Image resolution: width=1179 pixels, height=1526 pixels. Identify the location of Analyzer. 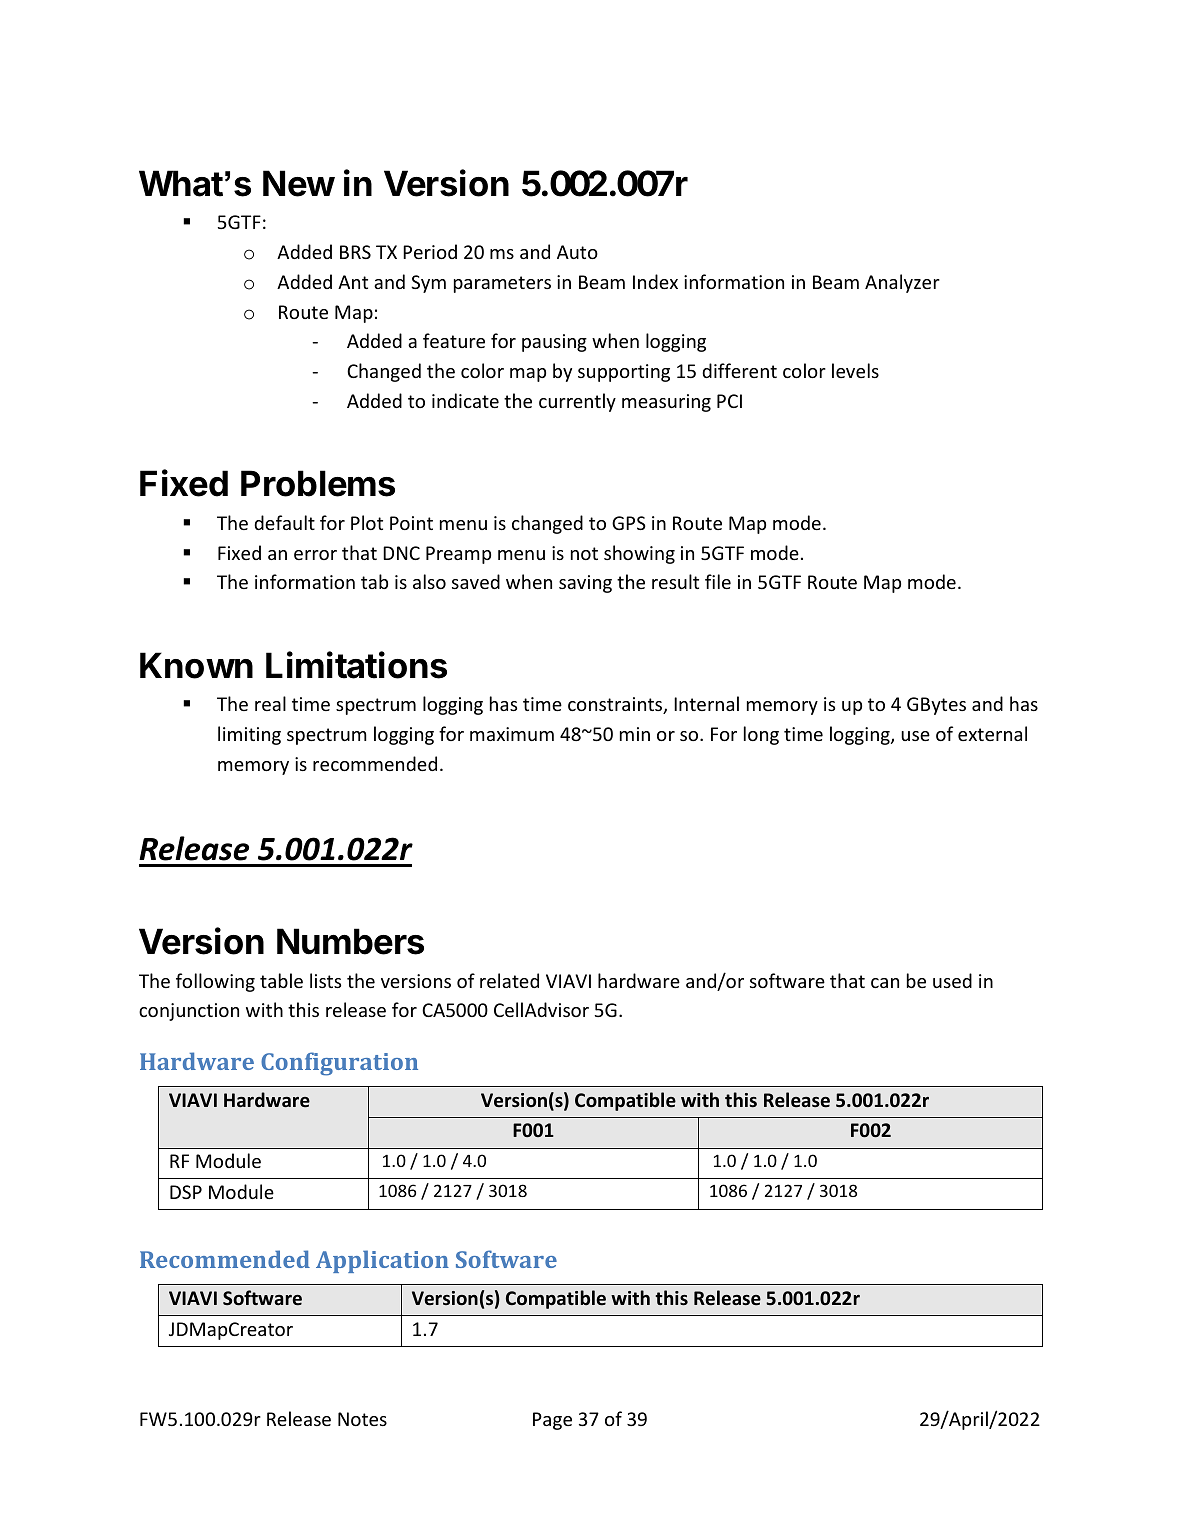
(902, 283).
